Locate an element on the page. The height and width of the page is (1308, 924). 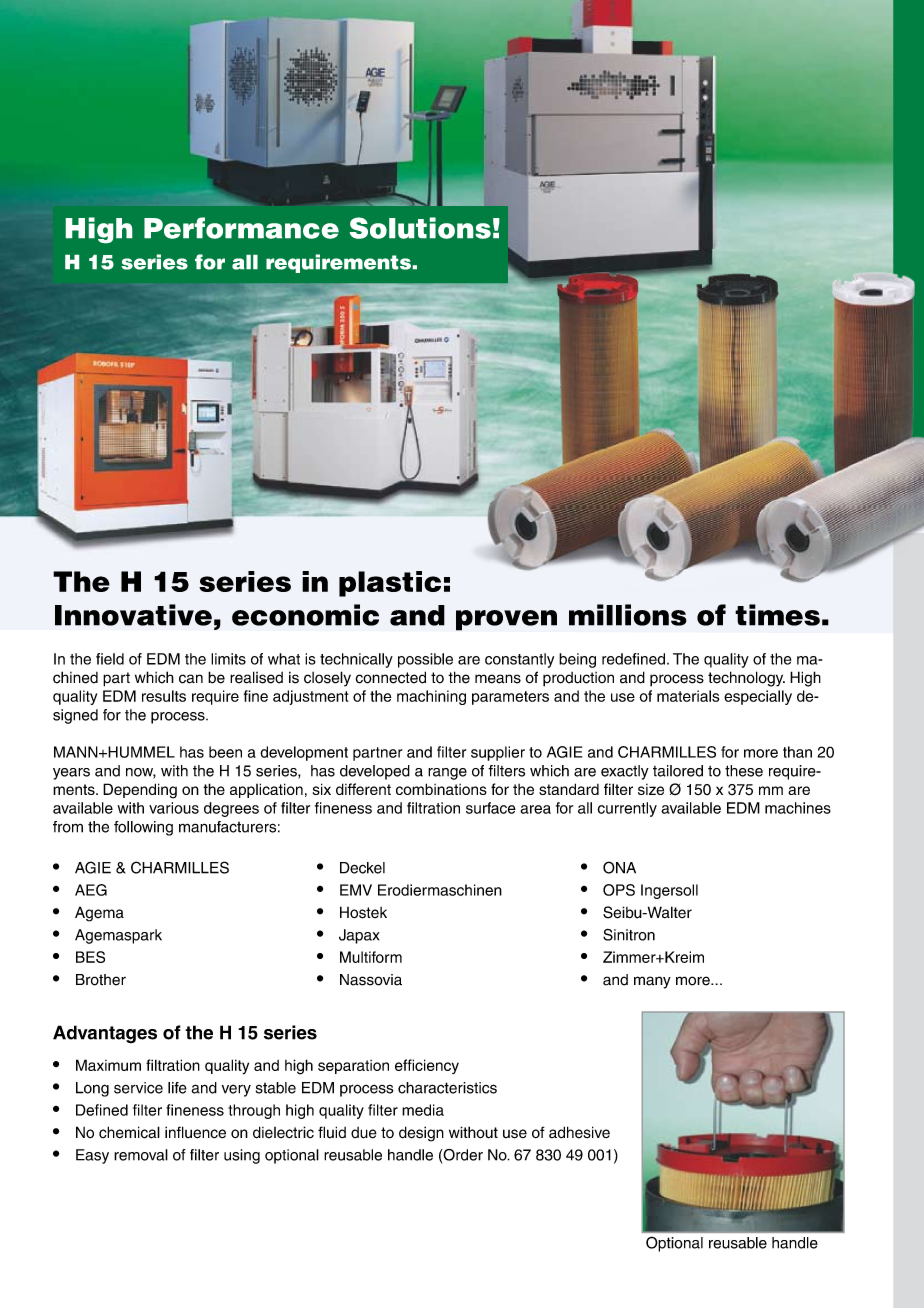
EMV is located at coordinates (356, 890).
